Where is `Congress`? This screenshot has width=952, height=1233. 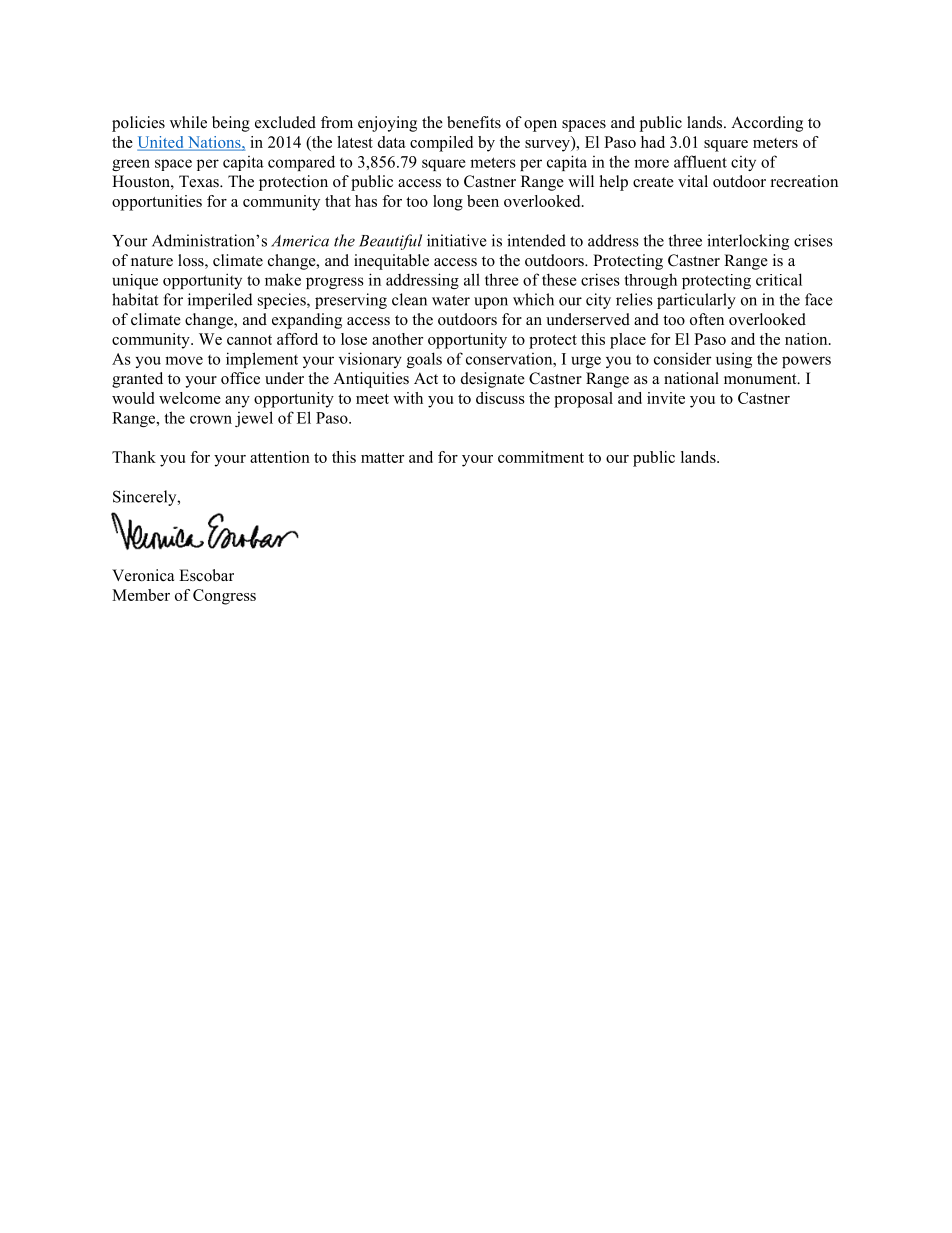 Congress is located at coordinates (224, 597).
